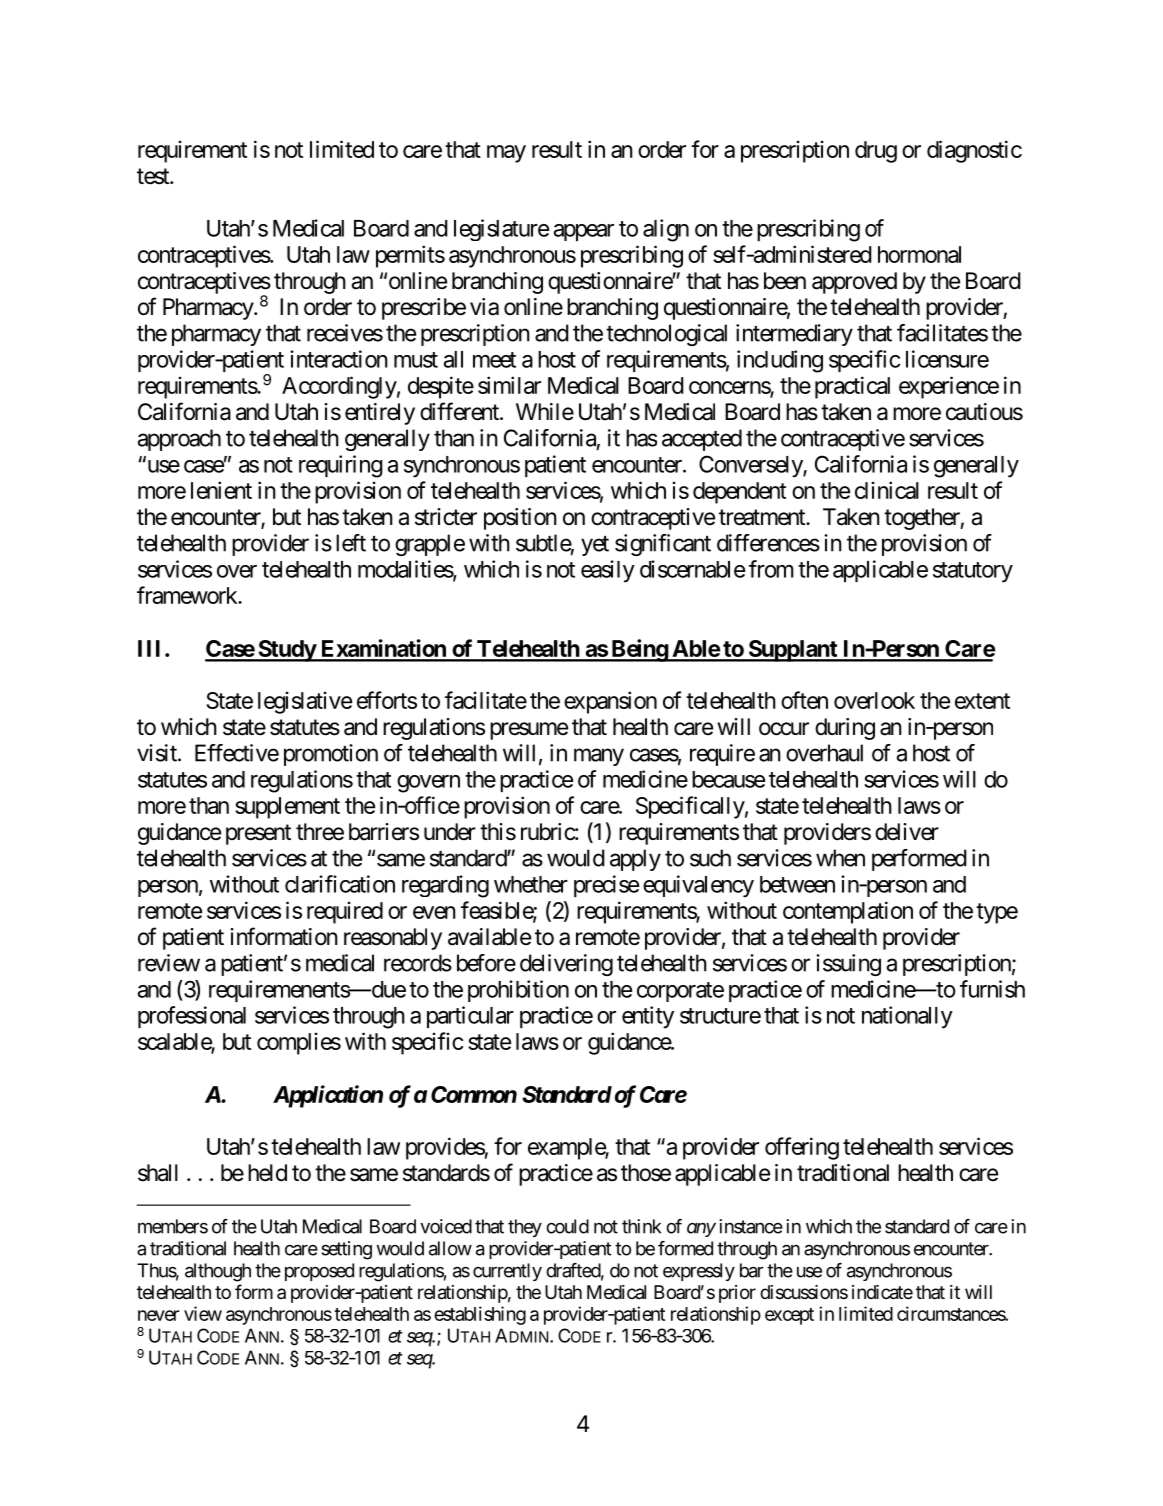 The width and height of the page is (1163, 1506). Describe the element at coordinates (218, 1272) in the page. I see `although` at that location.
